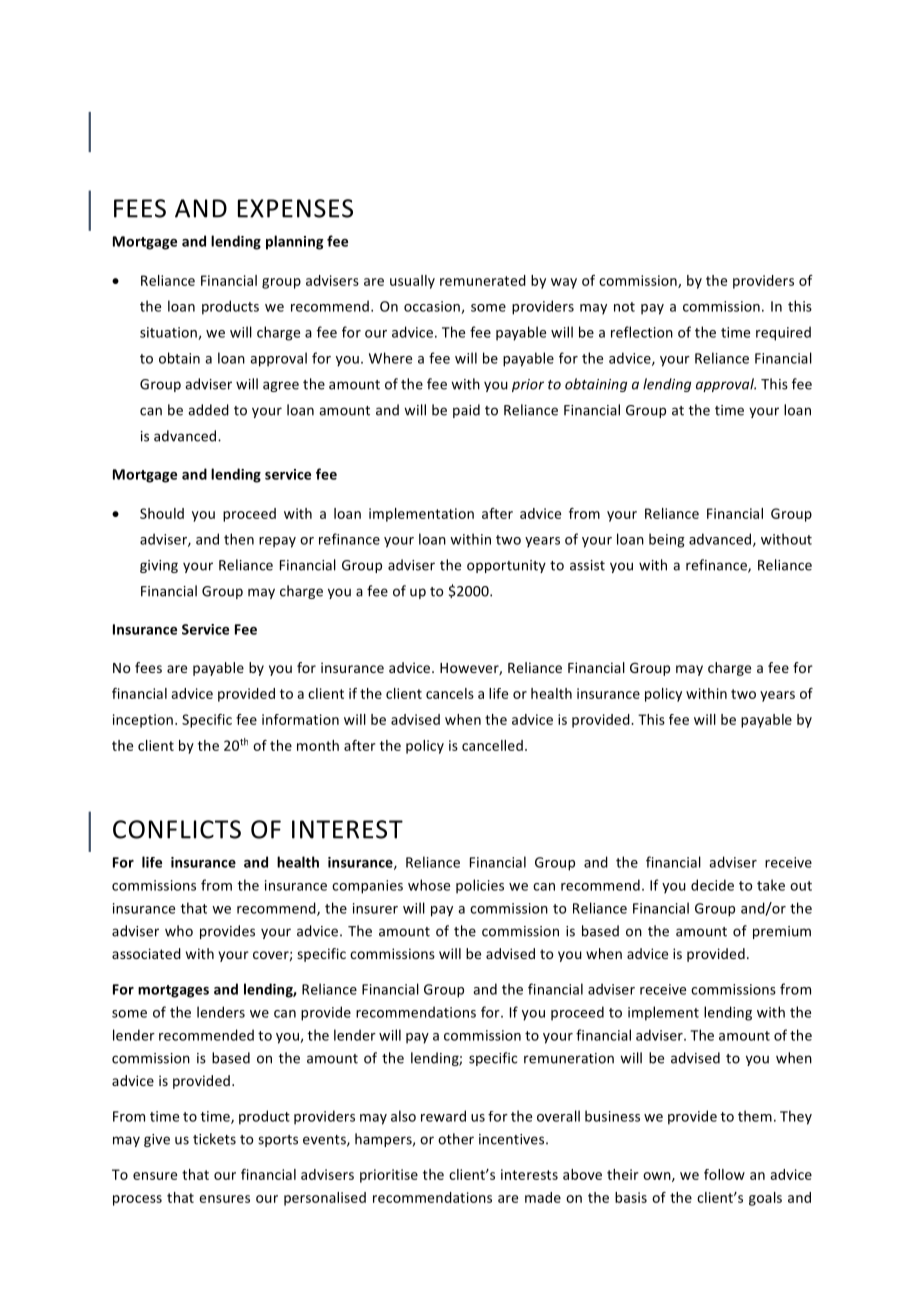 The image size is (924, 1308). What do you see at coordinates (177, 829) in the screenshot?
I see `CONFLICTS` at bounding box center [177, 829].
